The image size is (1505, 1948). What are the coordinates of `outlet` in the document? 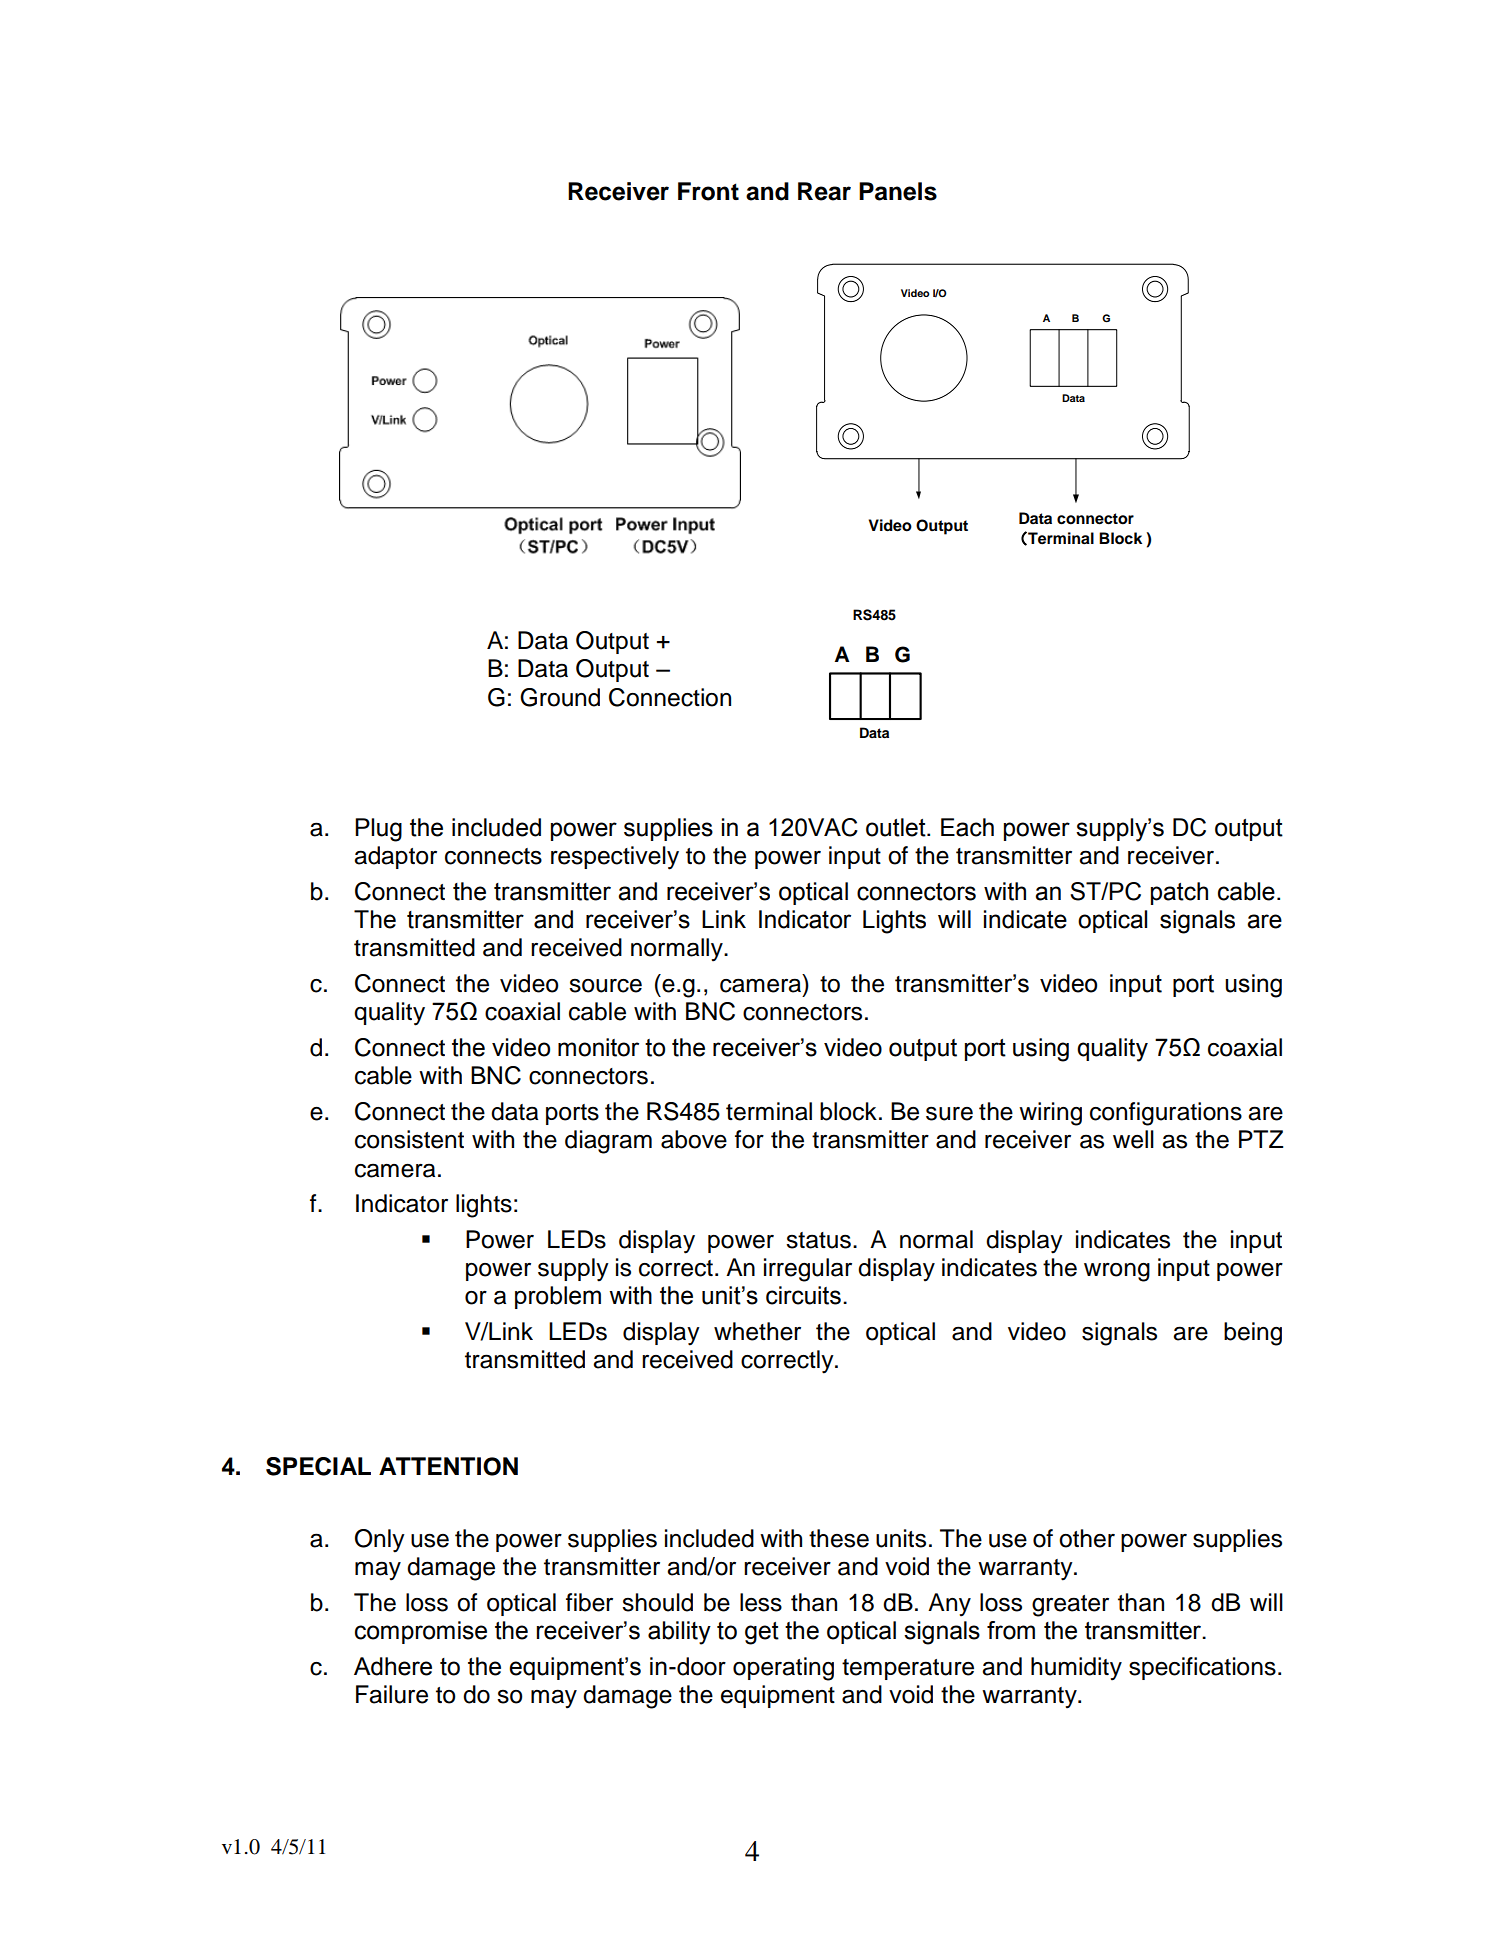 It's located at (897, 827).
